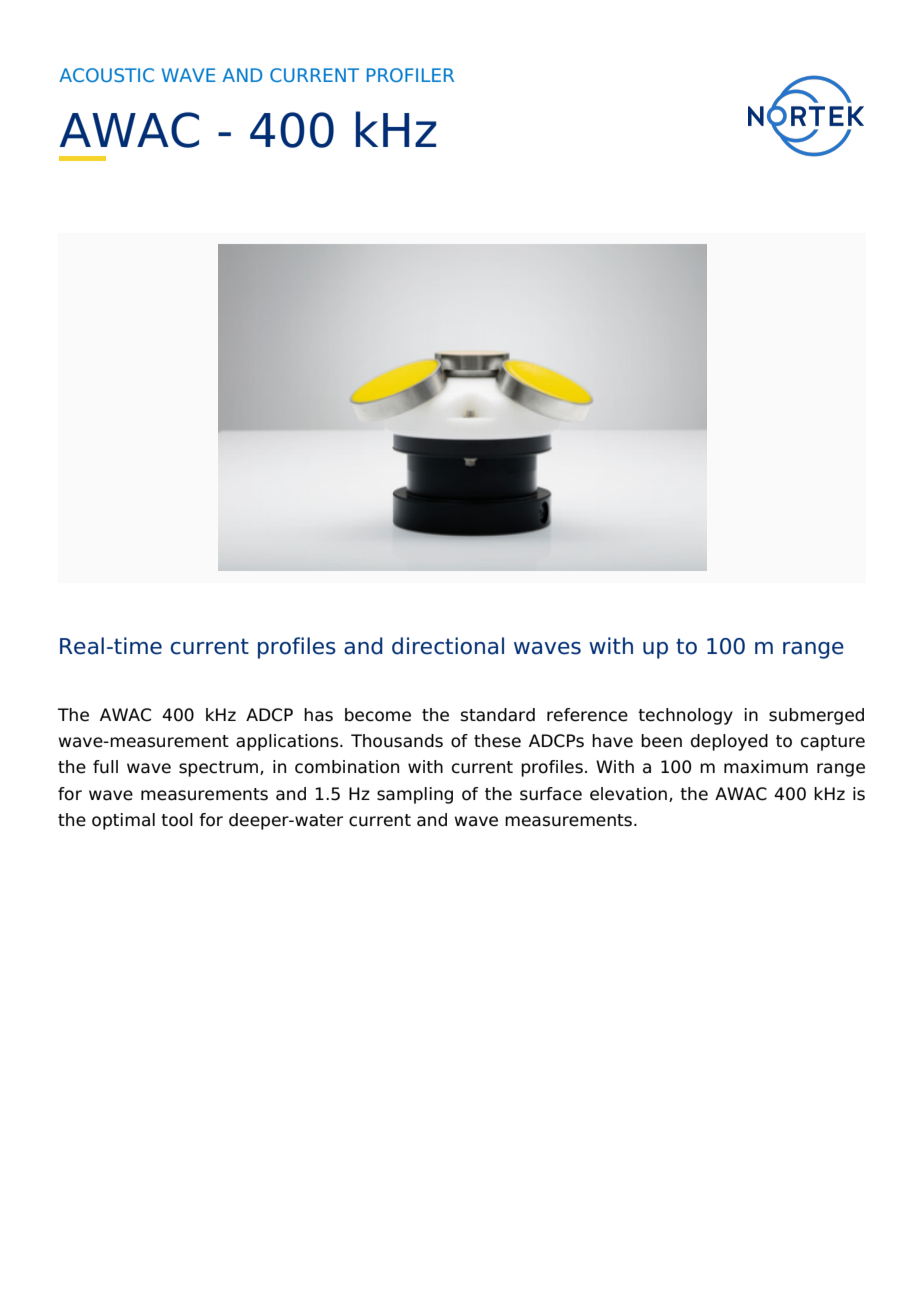 The width and height of the image is (924, 1308). I want to click on ACOUSTIC, so click(106, 75).
